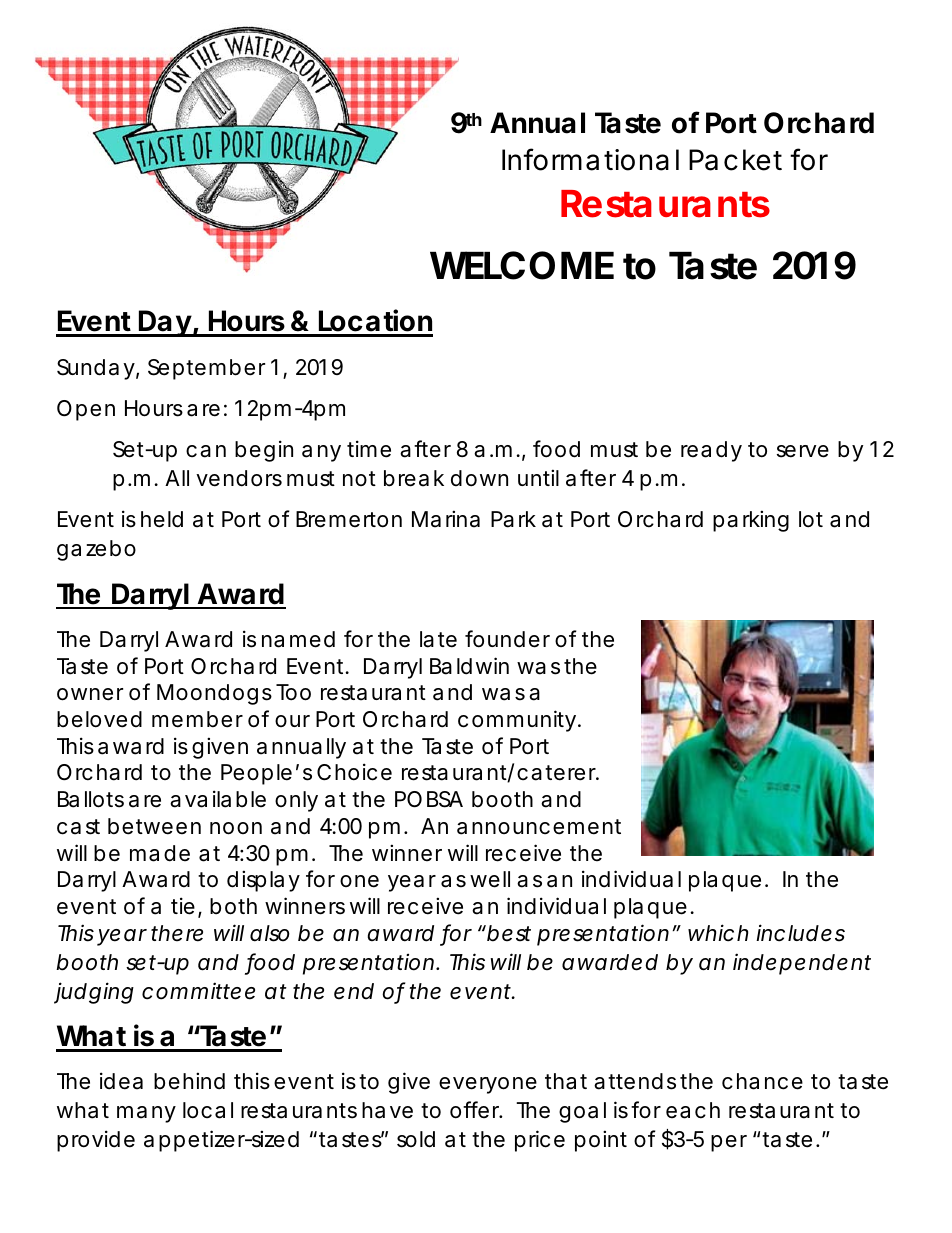 The height and width of the screenshot is (1233, 952). I want to click on owner, so click(90, 694).
